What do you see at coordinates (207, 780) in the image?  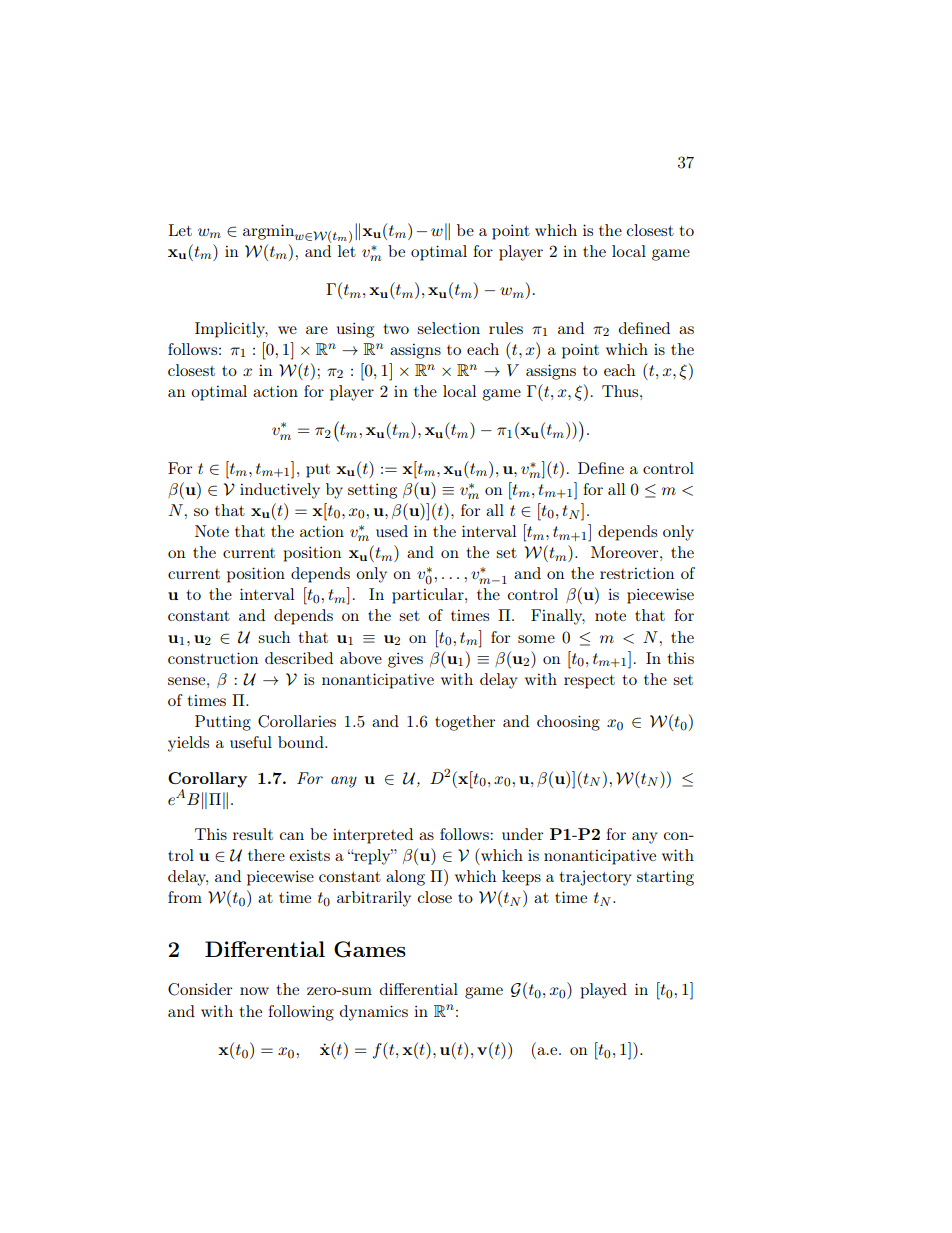 I see `Corollary` at bounding box center [207, 780].
